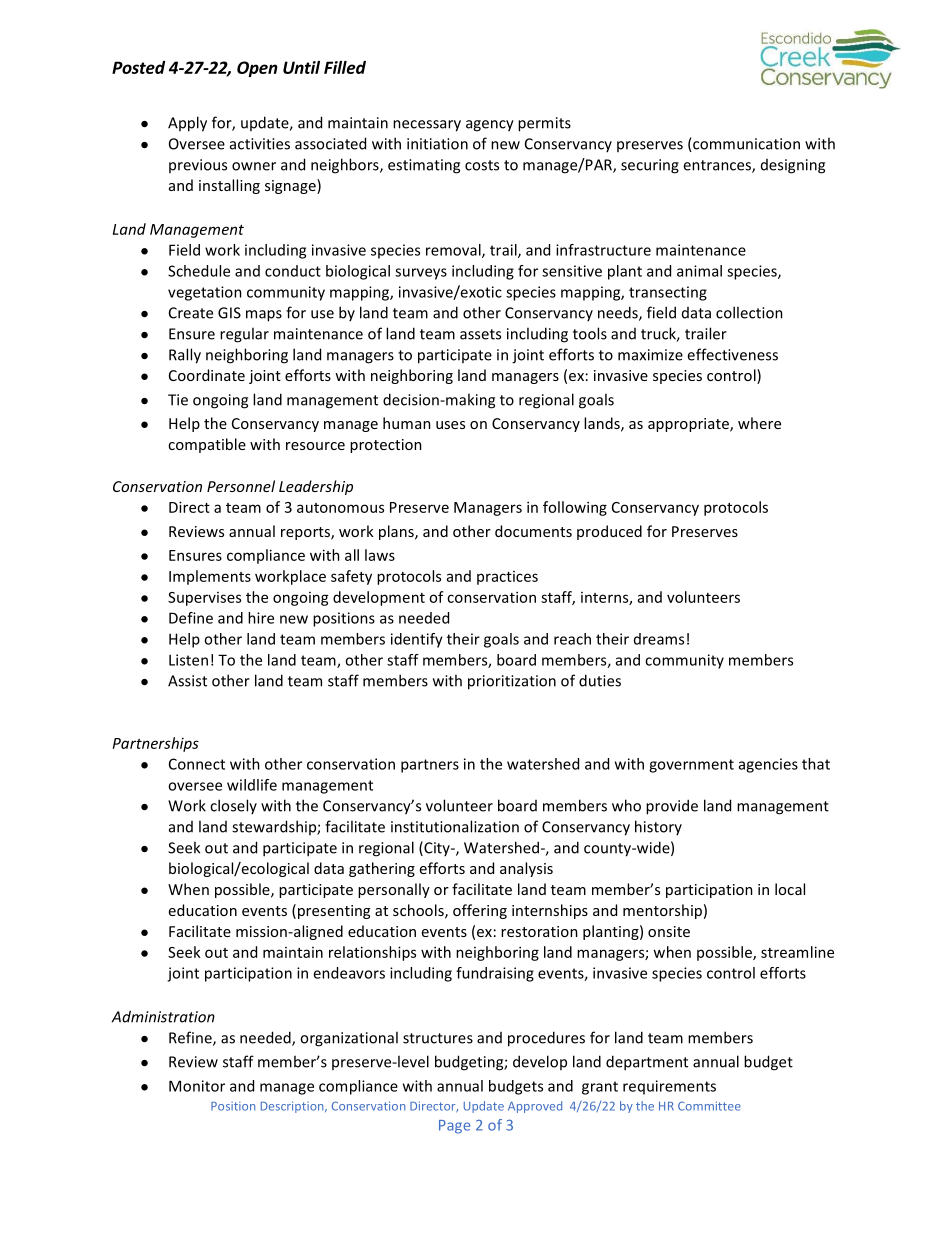 Image resolution: width=952 pixels, height=1233 pixels. I want to click on collection, so click(749, 312).
